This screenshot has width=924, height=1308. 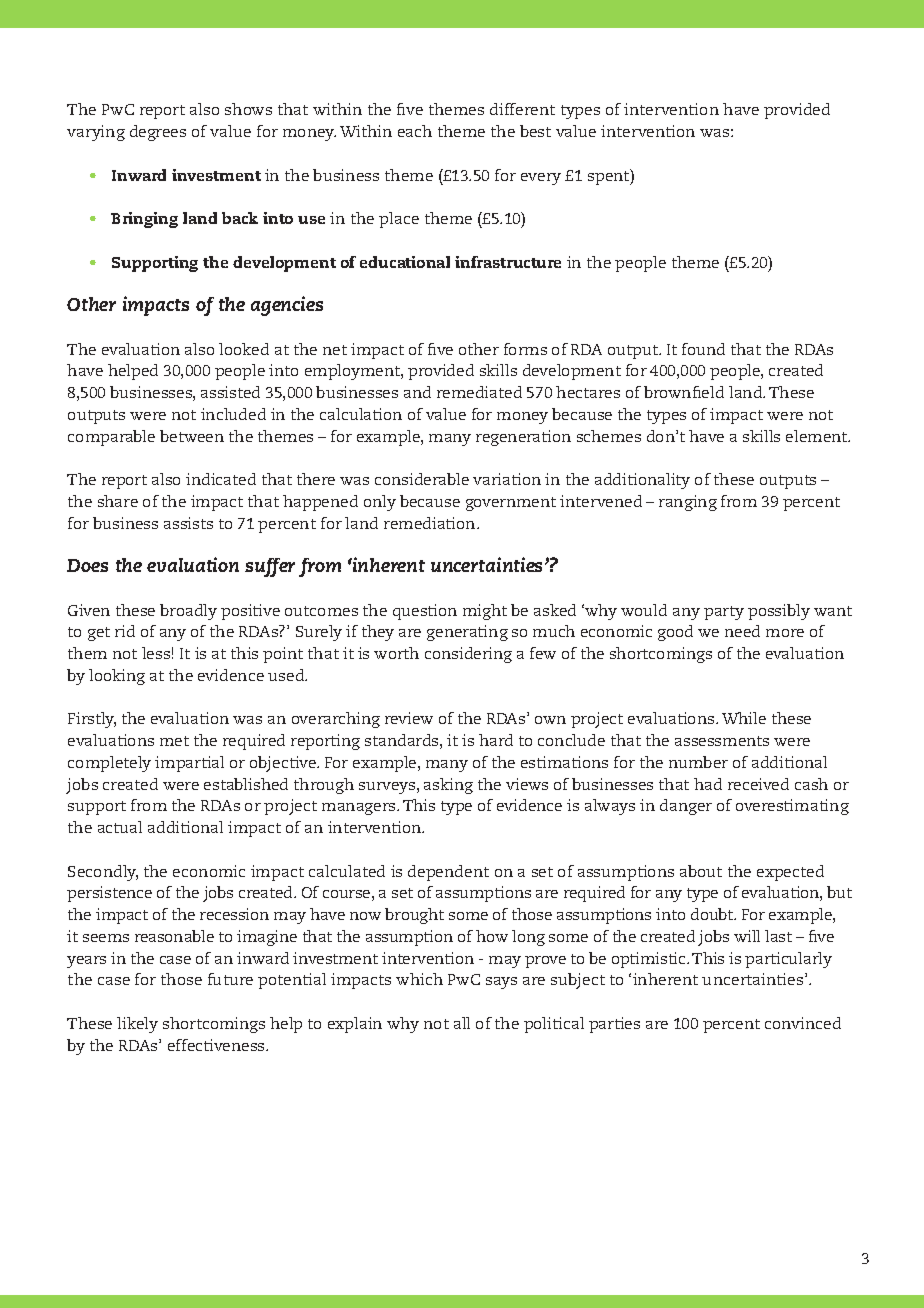 I want to click on broadly, so click(x=188, y=612).
